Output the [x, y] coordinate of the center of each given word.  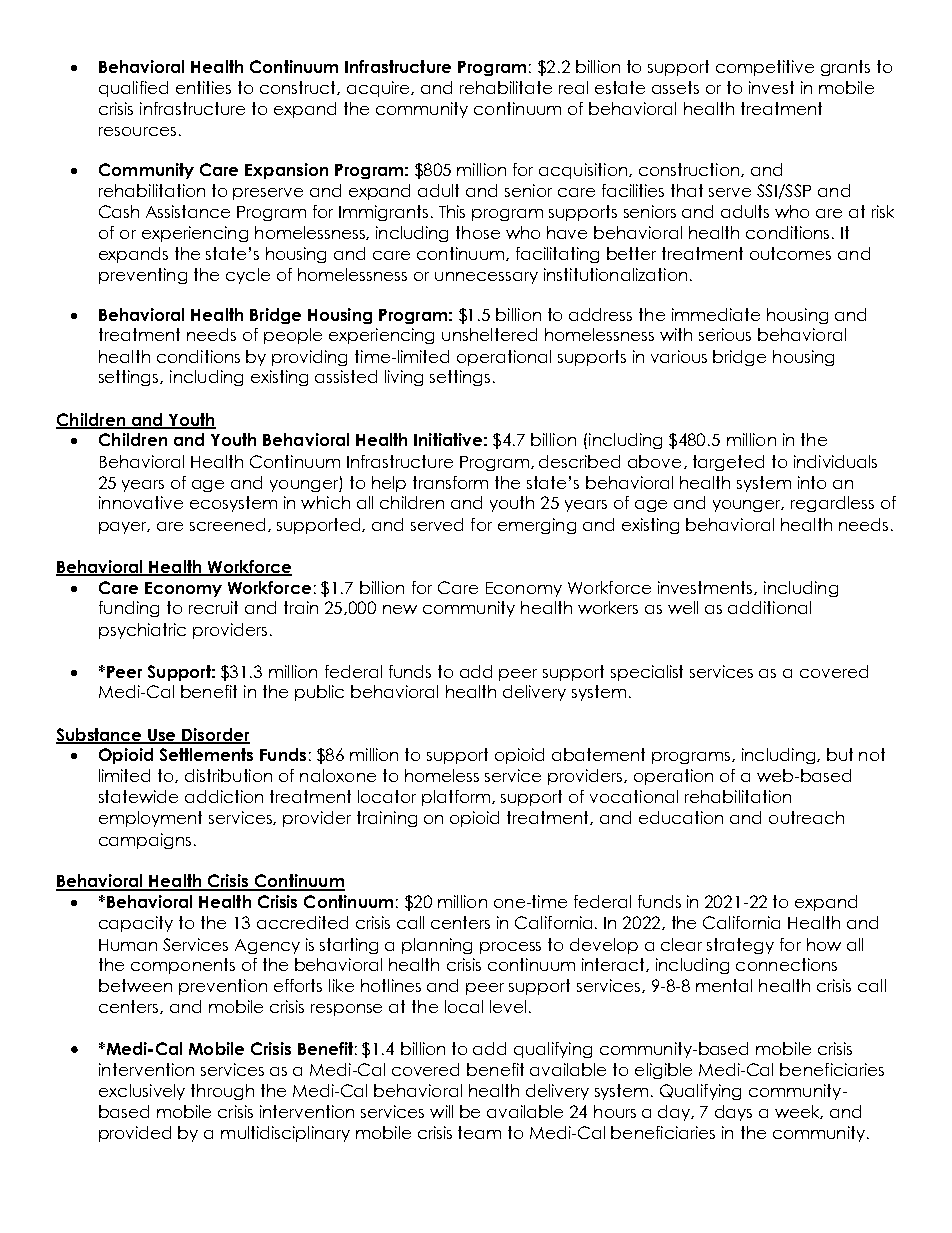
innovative [141, 502]
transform [450, 482]
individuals [835, 461]
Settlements [206, 754]
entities [203, 87]
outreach [806, 817]
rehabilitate [506, 87]
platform [457, 798]
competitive [765, 68]
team [479, 1132]
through [222, 1092]
